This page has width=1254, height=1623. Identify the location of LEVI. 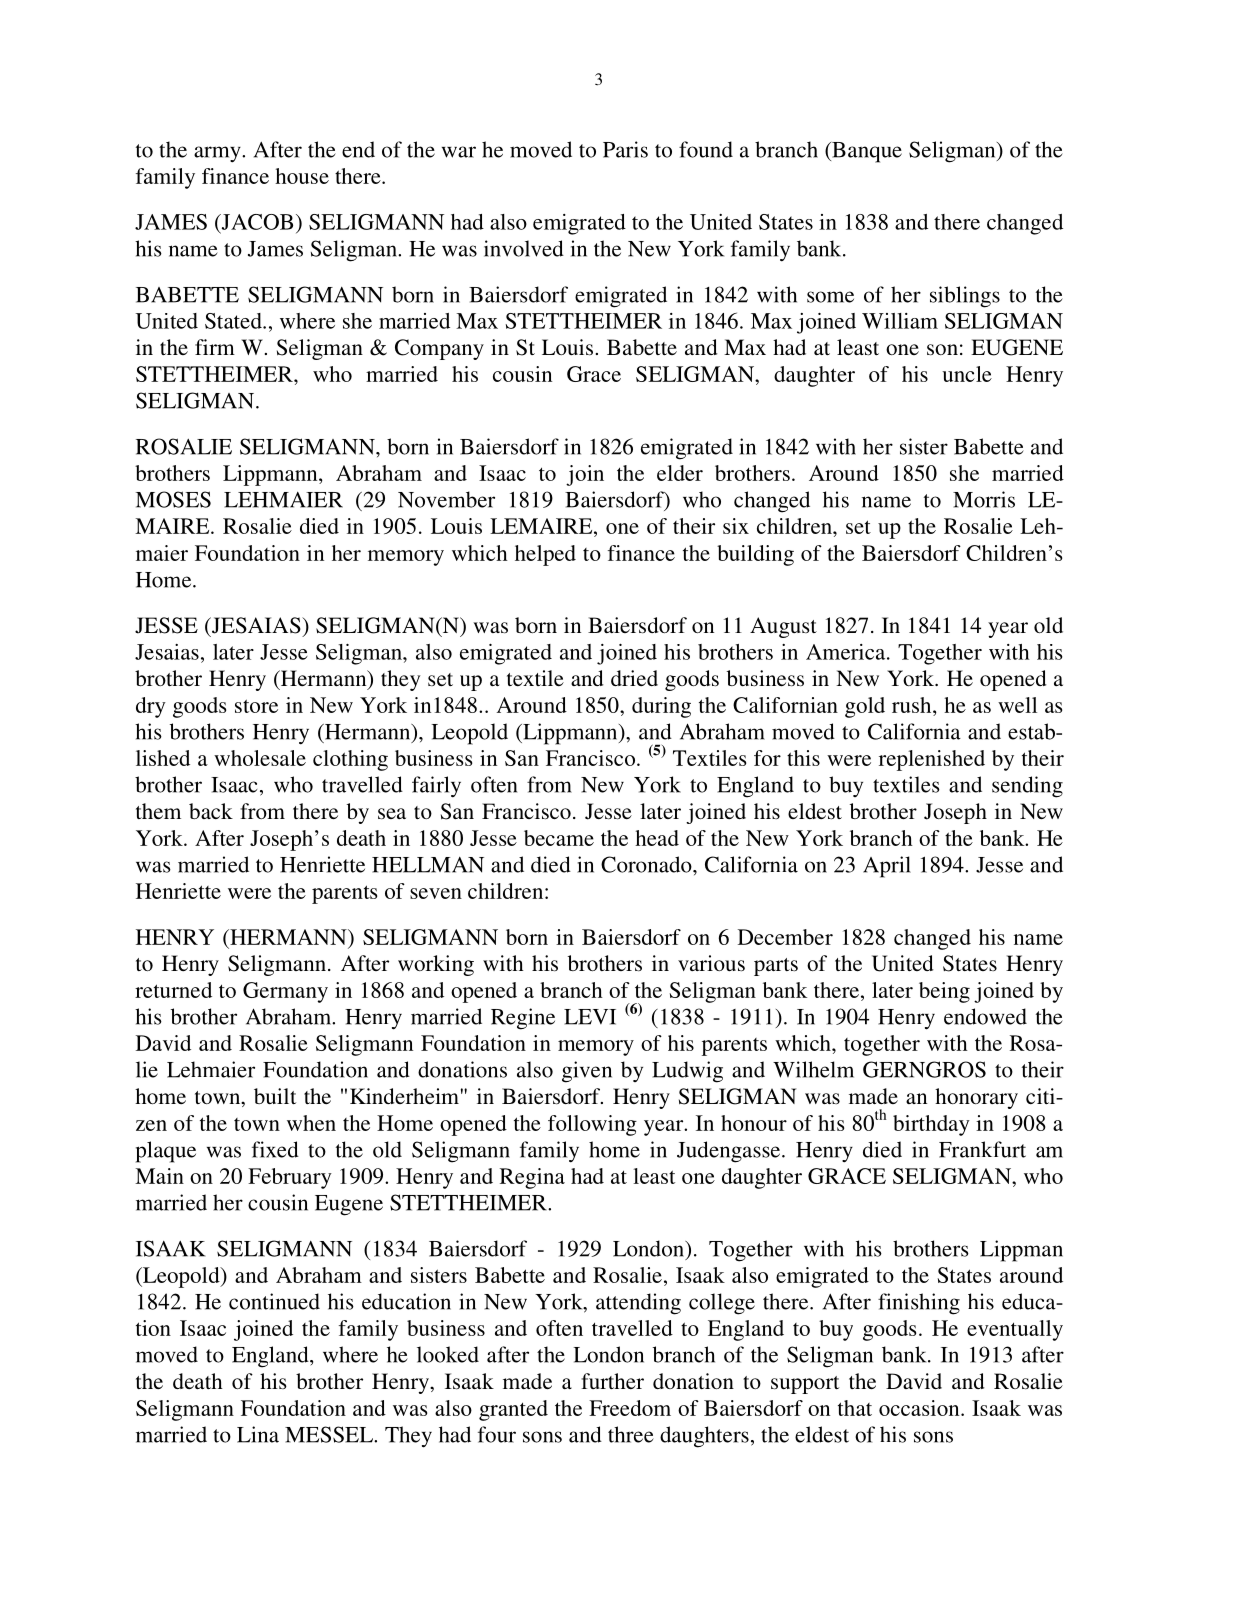
(590, 1017).
